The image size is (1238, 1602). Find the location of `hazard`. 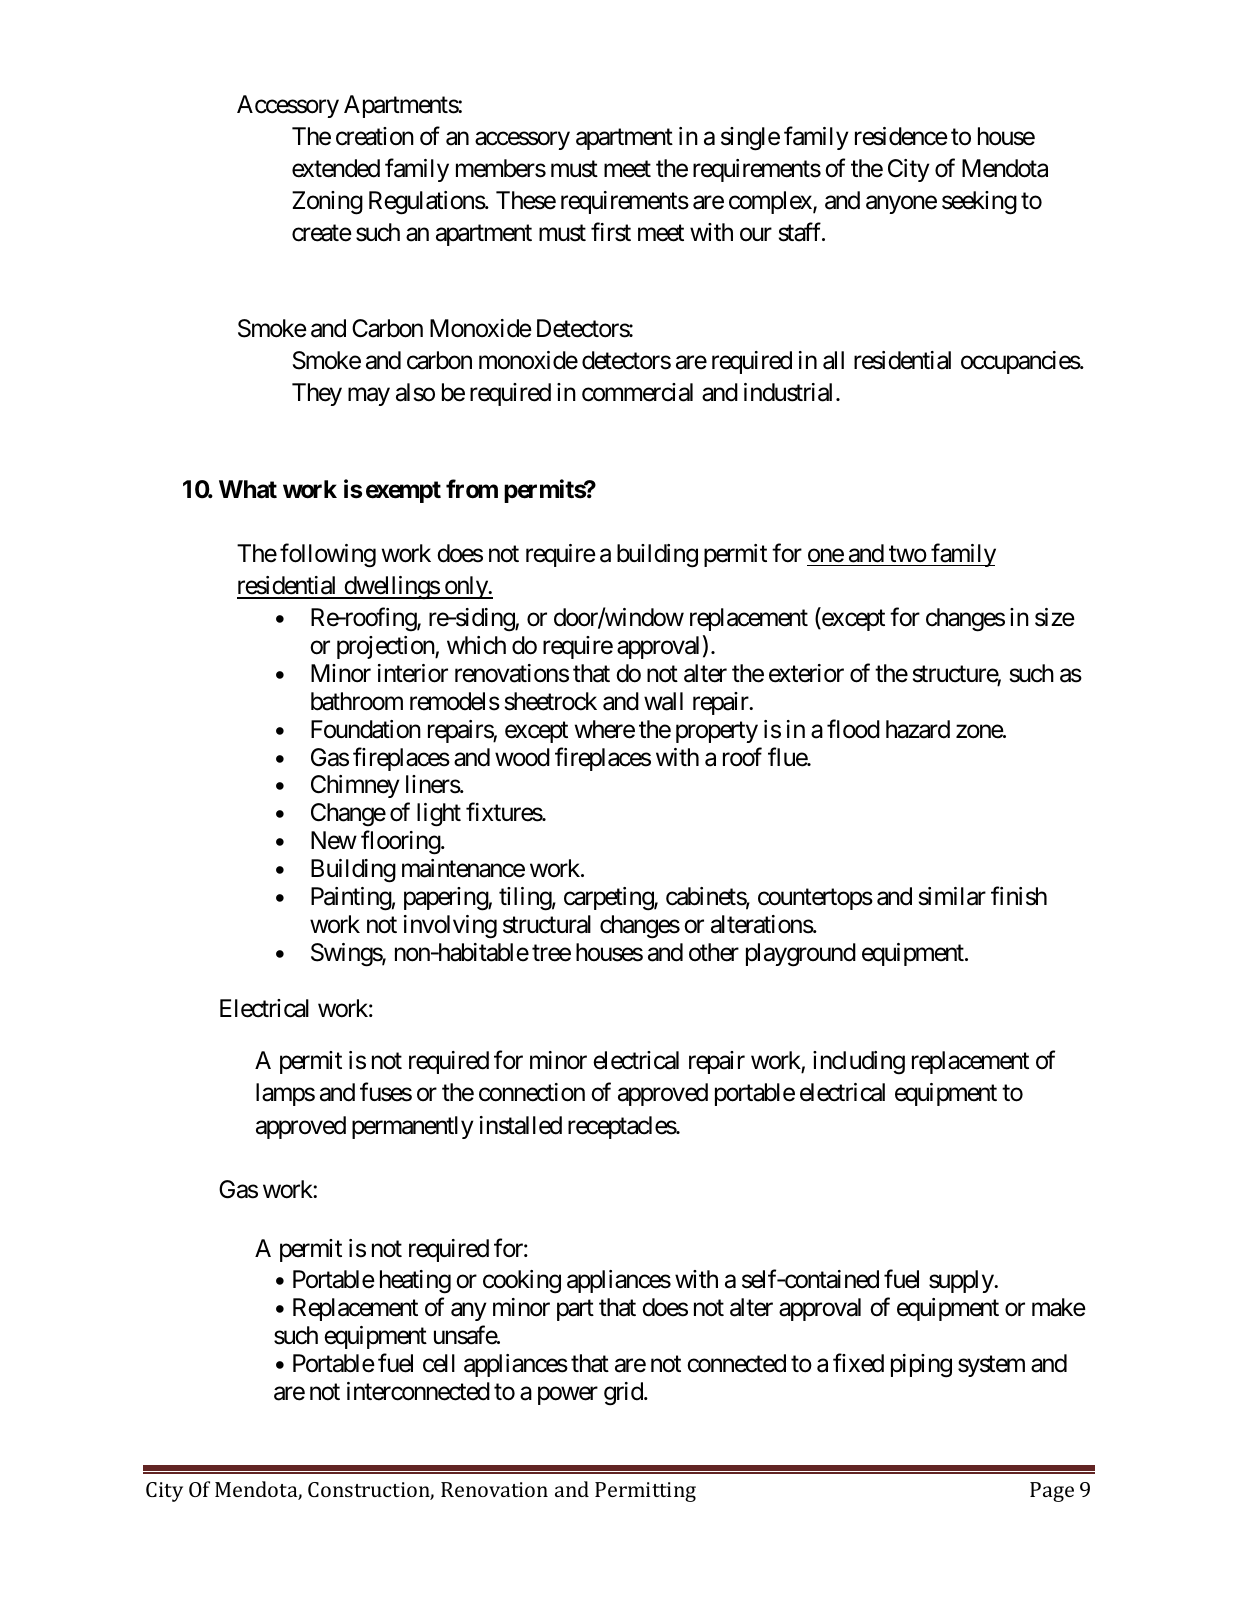

hazard is located at coordinates (918, 729).
